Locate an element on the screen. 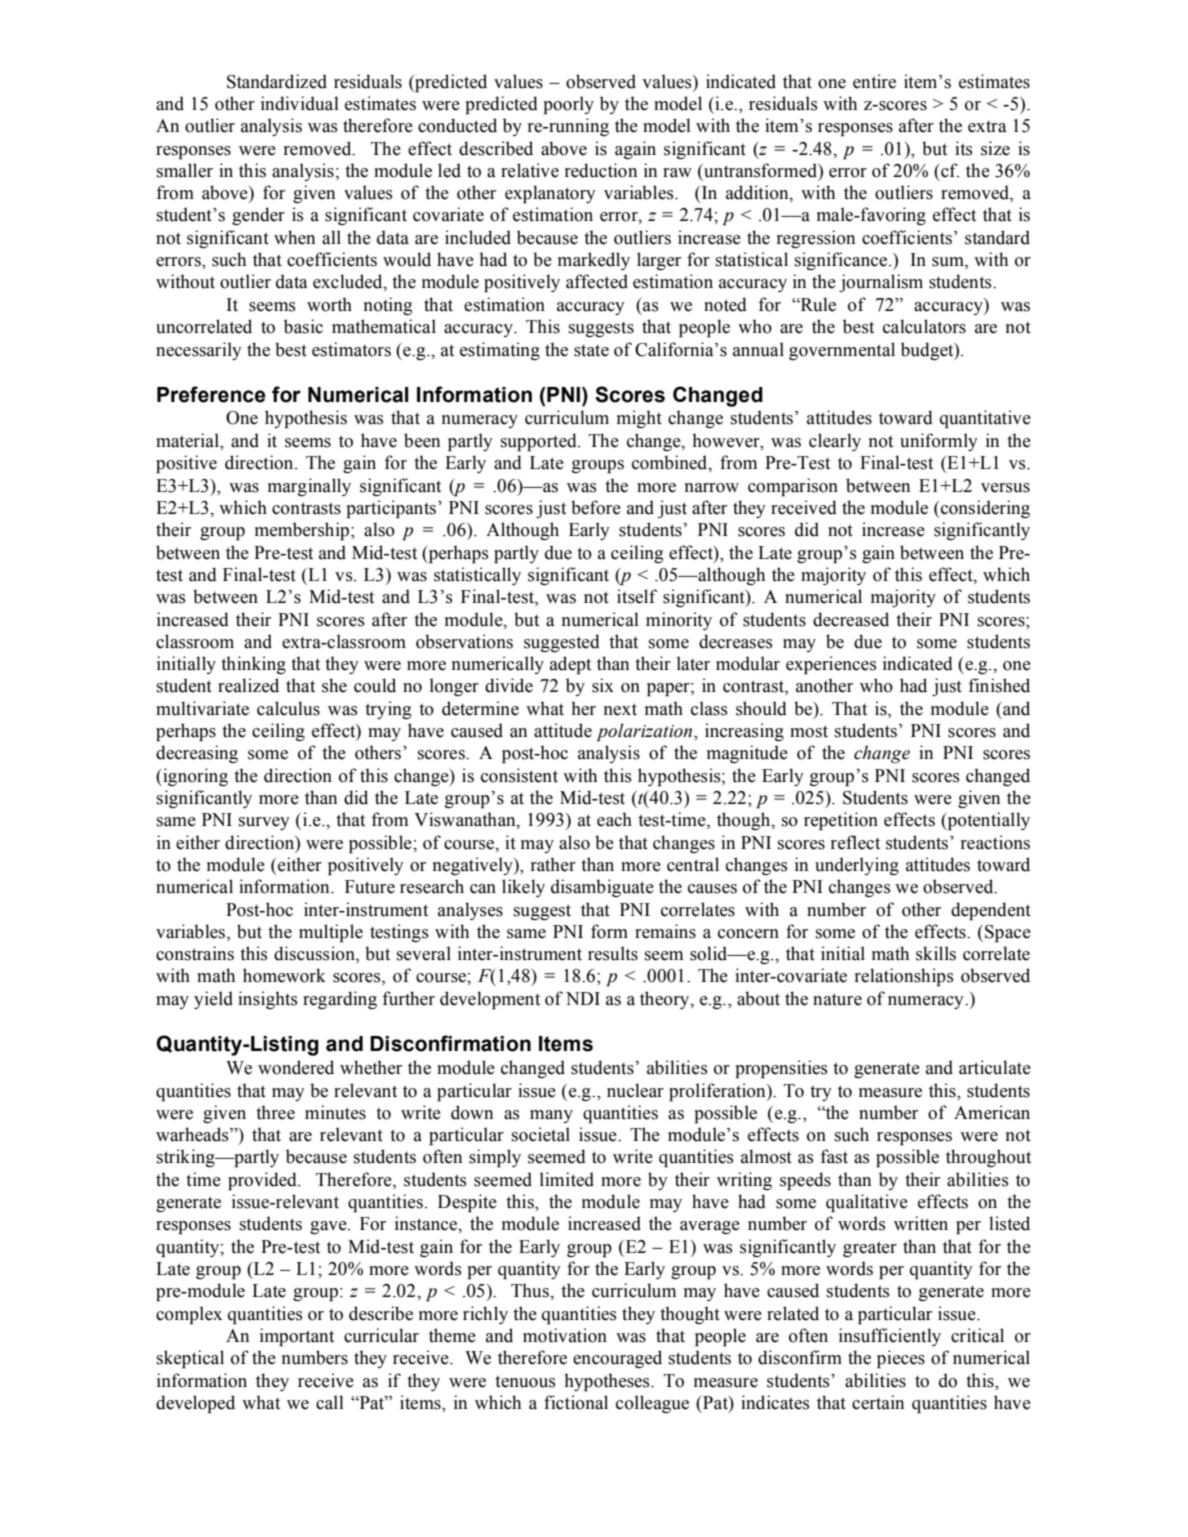 This screenshot has height=1537, width=1188. entire is located at coordinates (874, 81).
